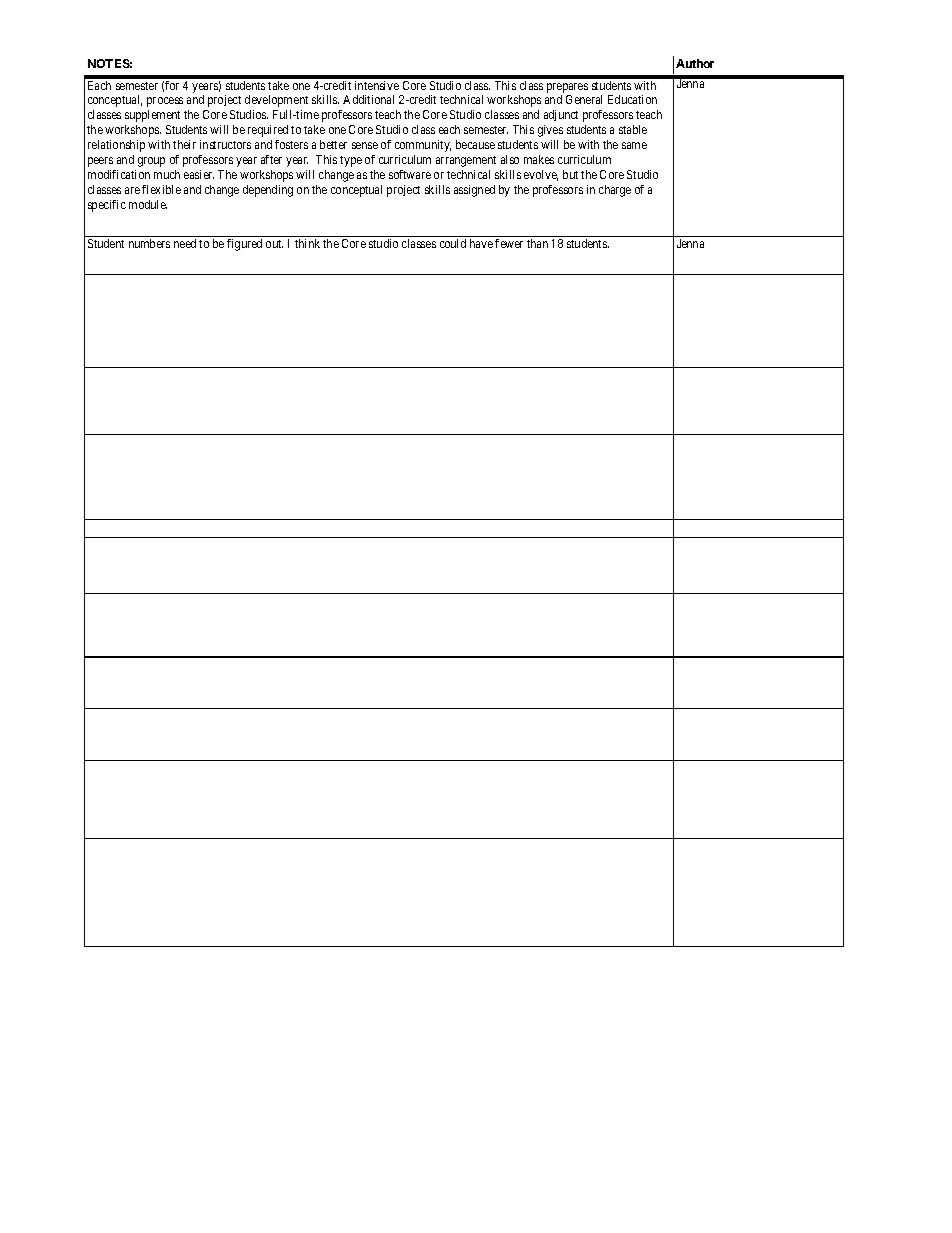 The width and height of the screenshot is (952, 1233). What do you see at coordinates (615, 191) in the screenshot?
I see `charge` at bounding box center [615, 191].
